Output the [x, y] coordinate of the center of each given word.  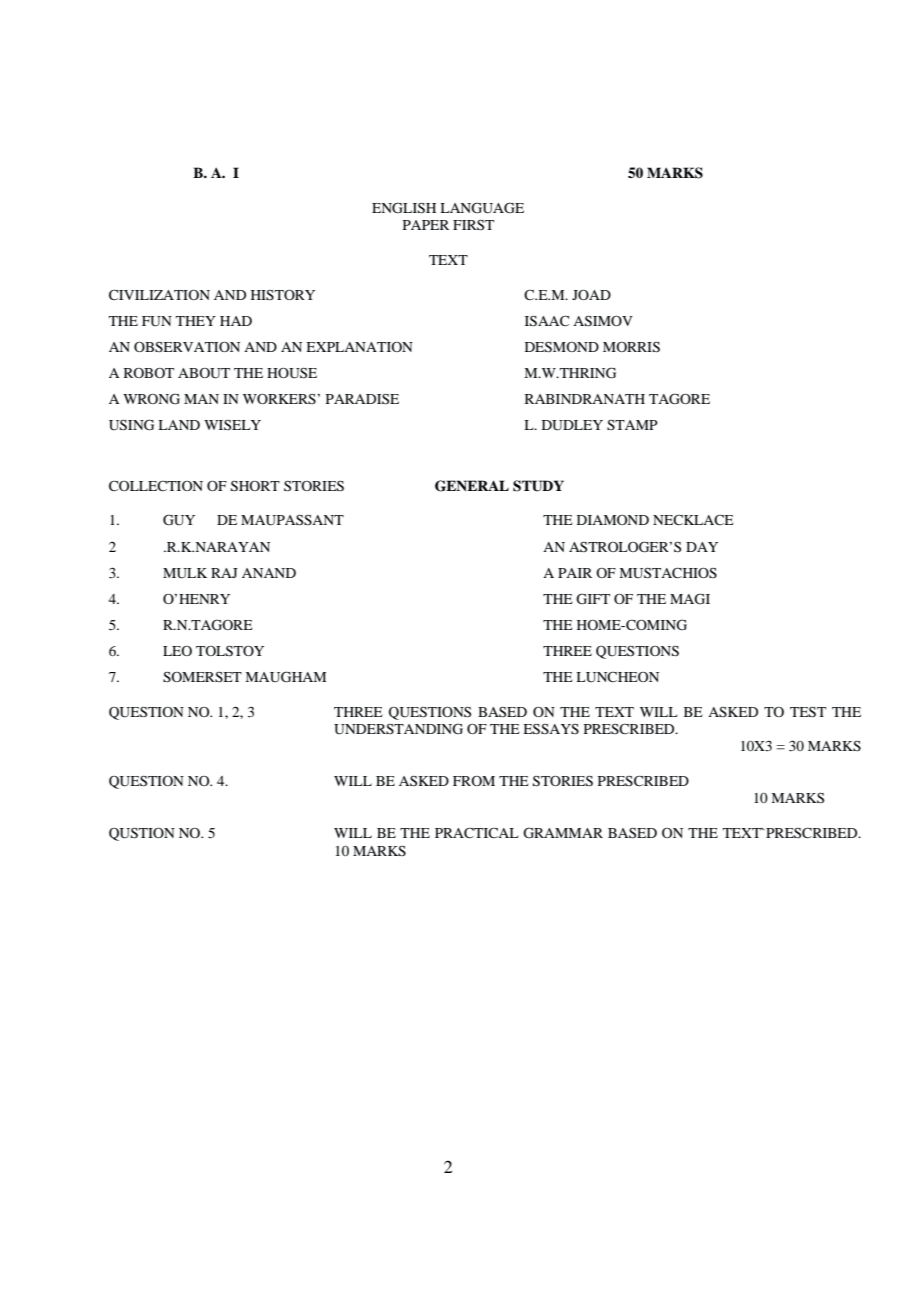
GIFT [593, 599]
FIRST [473, 224]
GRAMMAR [563, 833]
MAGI [690, 599]
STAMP [632, 425]
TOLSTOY [230, 651]
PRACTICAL [476, 833]
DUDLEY [572, 425]
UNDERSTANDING [398, 729]
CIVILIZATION [159, 294]
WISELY [232, 424]
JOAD [591, 294]
